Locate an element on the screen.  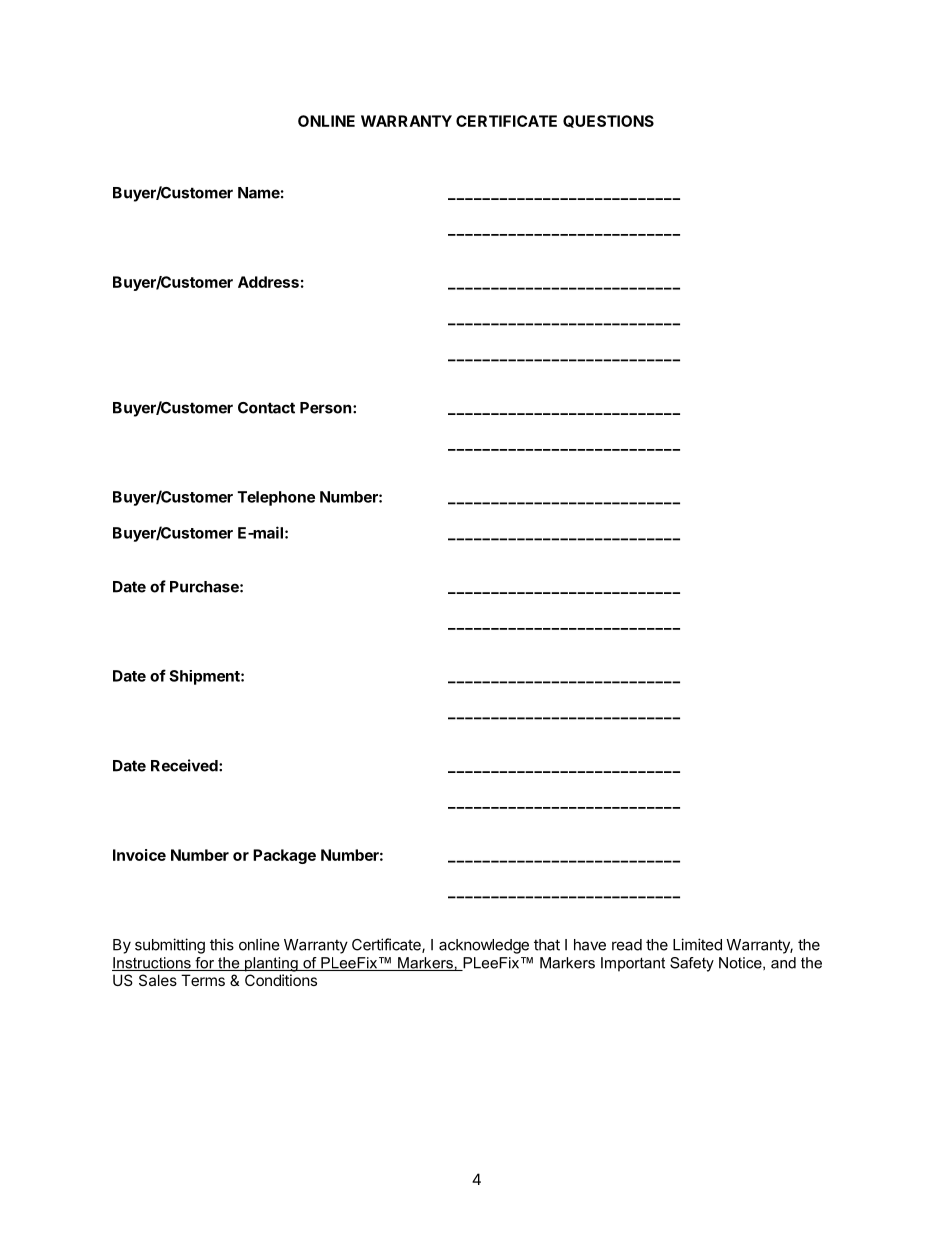
for is located at coordinates (204, 964).
